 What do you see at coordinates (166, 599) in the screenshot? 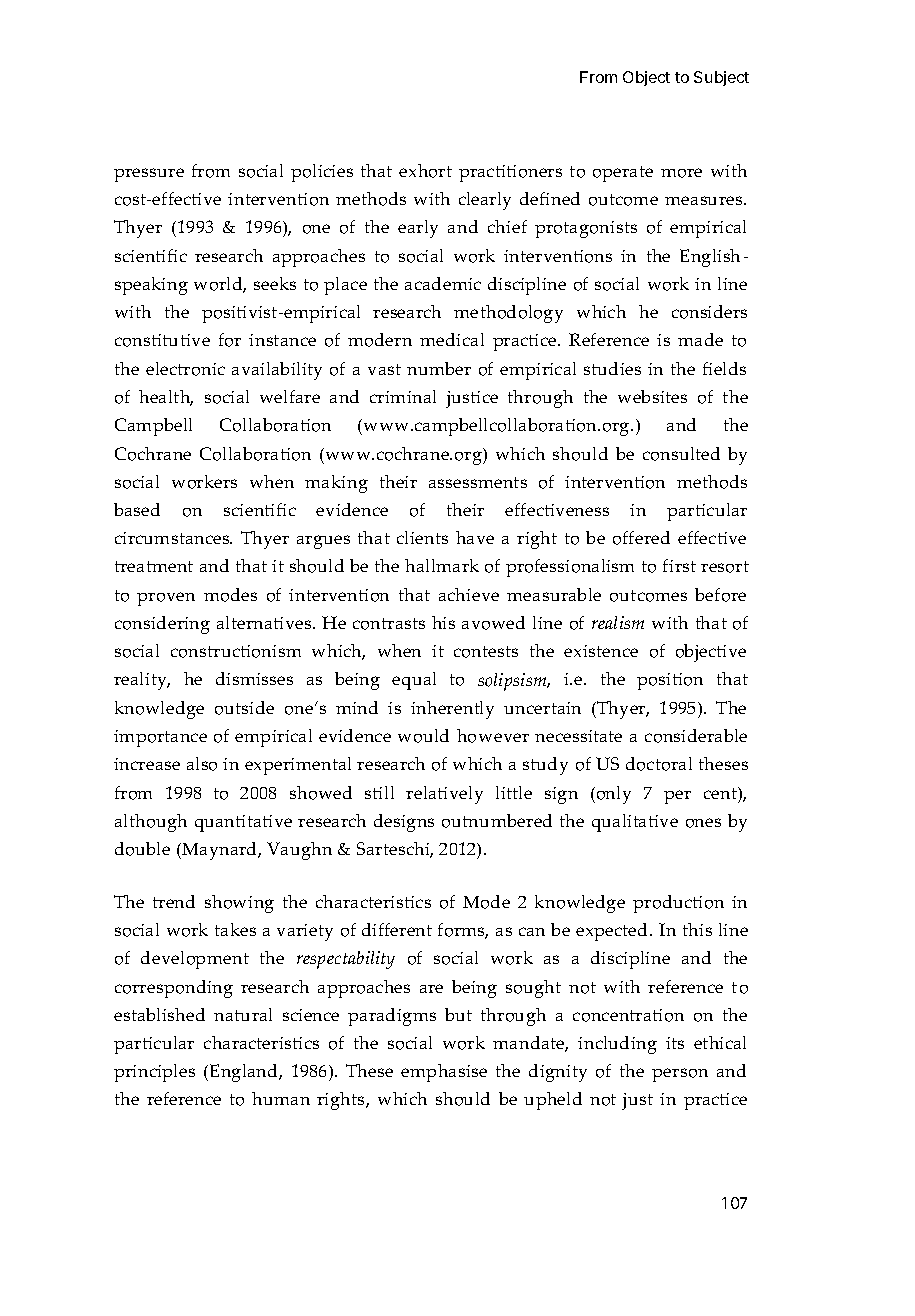
I see `proven` at bounding box center [166, 599].
